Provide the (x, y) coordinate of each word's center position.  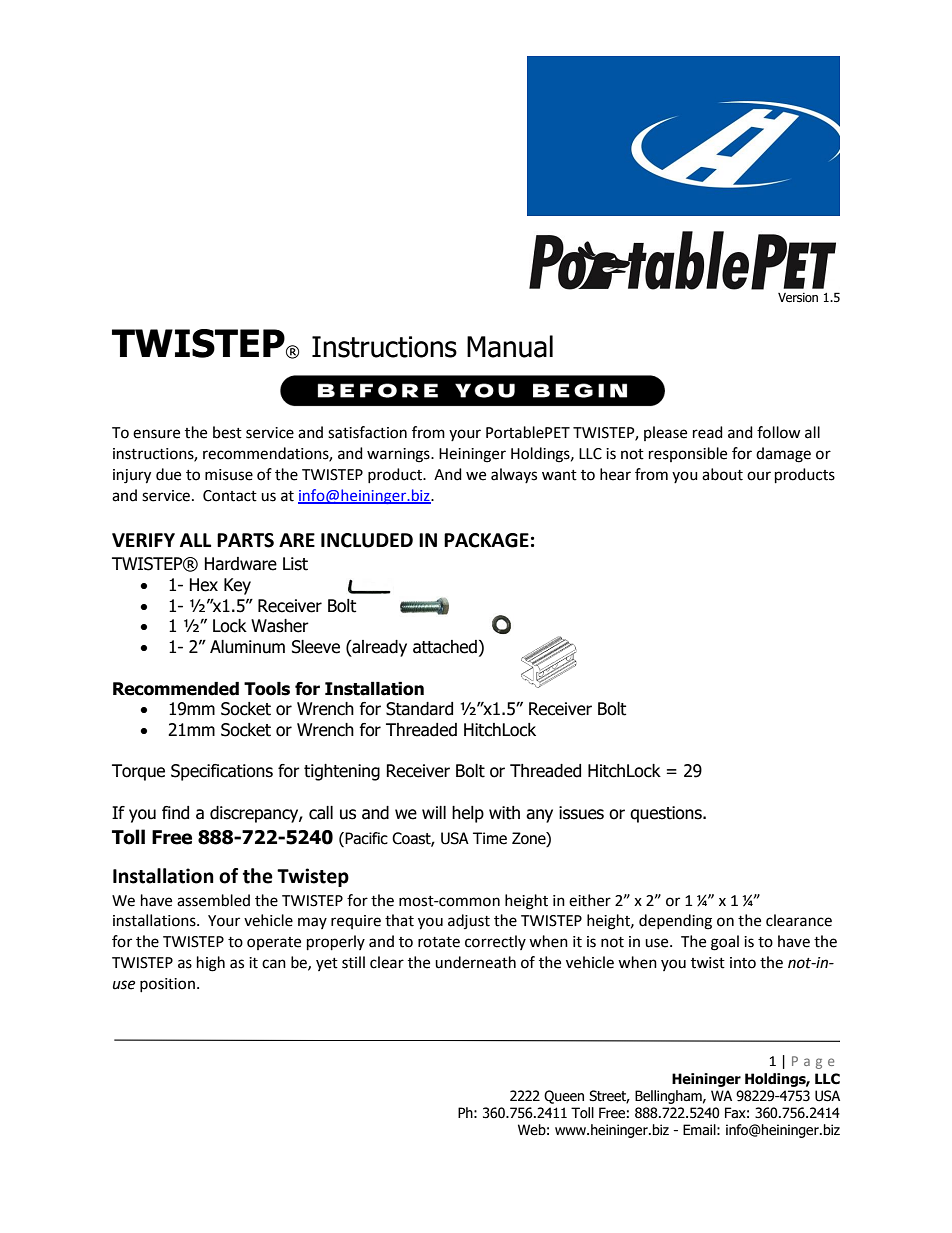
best (227, 432)
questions (667, 814)
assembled (213, 900)
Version (798, 298)
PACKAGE (486, 540)
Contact (230, 496)
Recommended (176, 689)
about (722, 474)
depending (675, 922)
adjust (469, 921)
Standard (419, 709)
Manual (510, 346)
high (211, 964)
